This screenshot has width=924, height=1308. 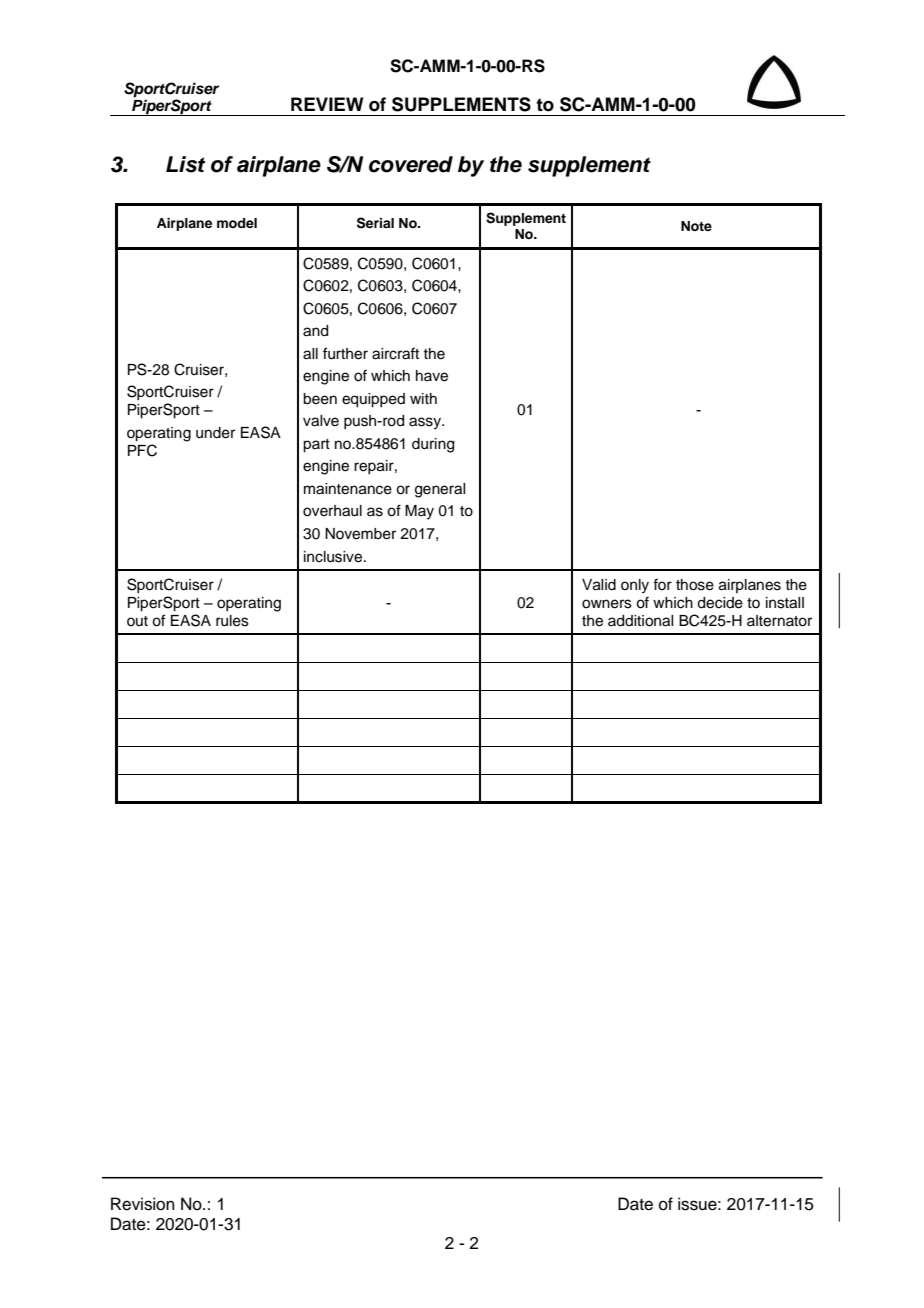 What do you see at coordinates (232, 621) in the screenshot?
I see `rules` at bounding box center [232, 621].
